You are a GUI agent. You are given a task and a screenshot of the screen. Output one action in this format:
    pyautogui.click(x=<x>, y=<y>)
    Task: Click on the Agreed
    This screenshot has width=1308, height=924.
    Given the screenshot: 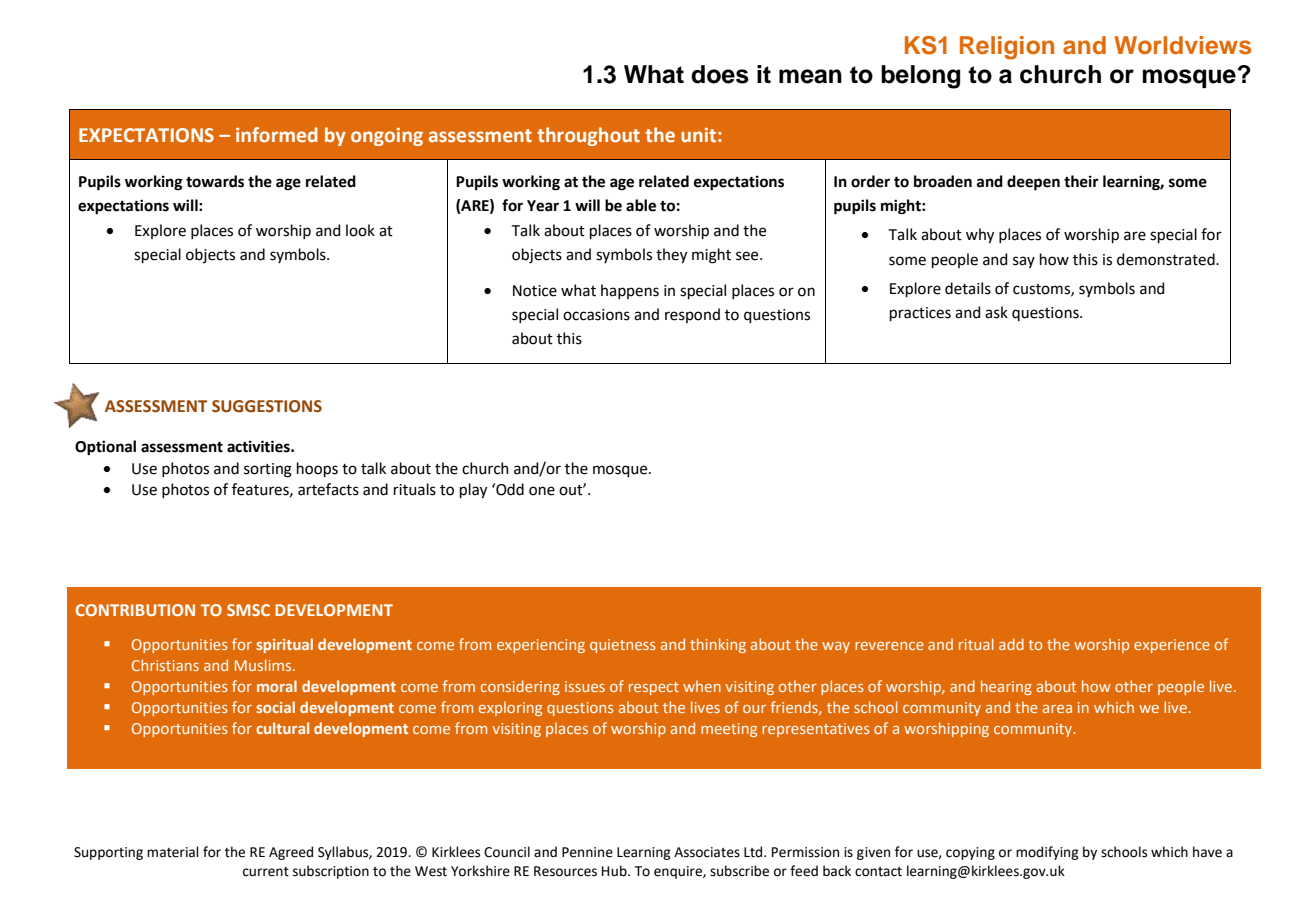 What is the action you would take?
    pyautogui.click(x=291, y=853)
